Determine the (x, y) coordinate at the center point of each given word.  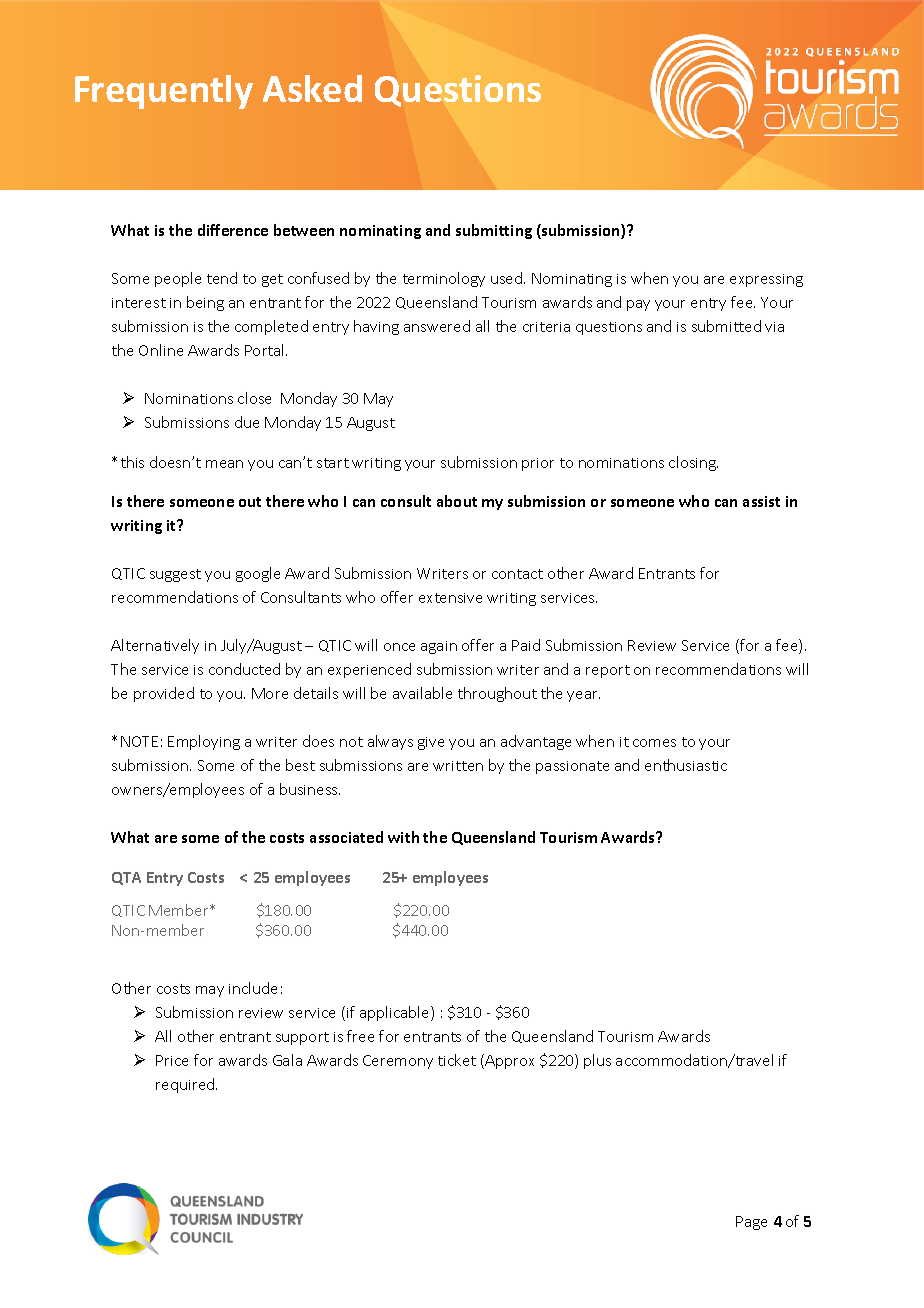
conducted (244, 669)
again (439, 647)
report (608, 671)
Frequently (164, 92)
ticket (457, 1060)
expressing (766, 280)
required (186, 1085)
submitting (494, 231)
